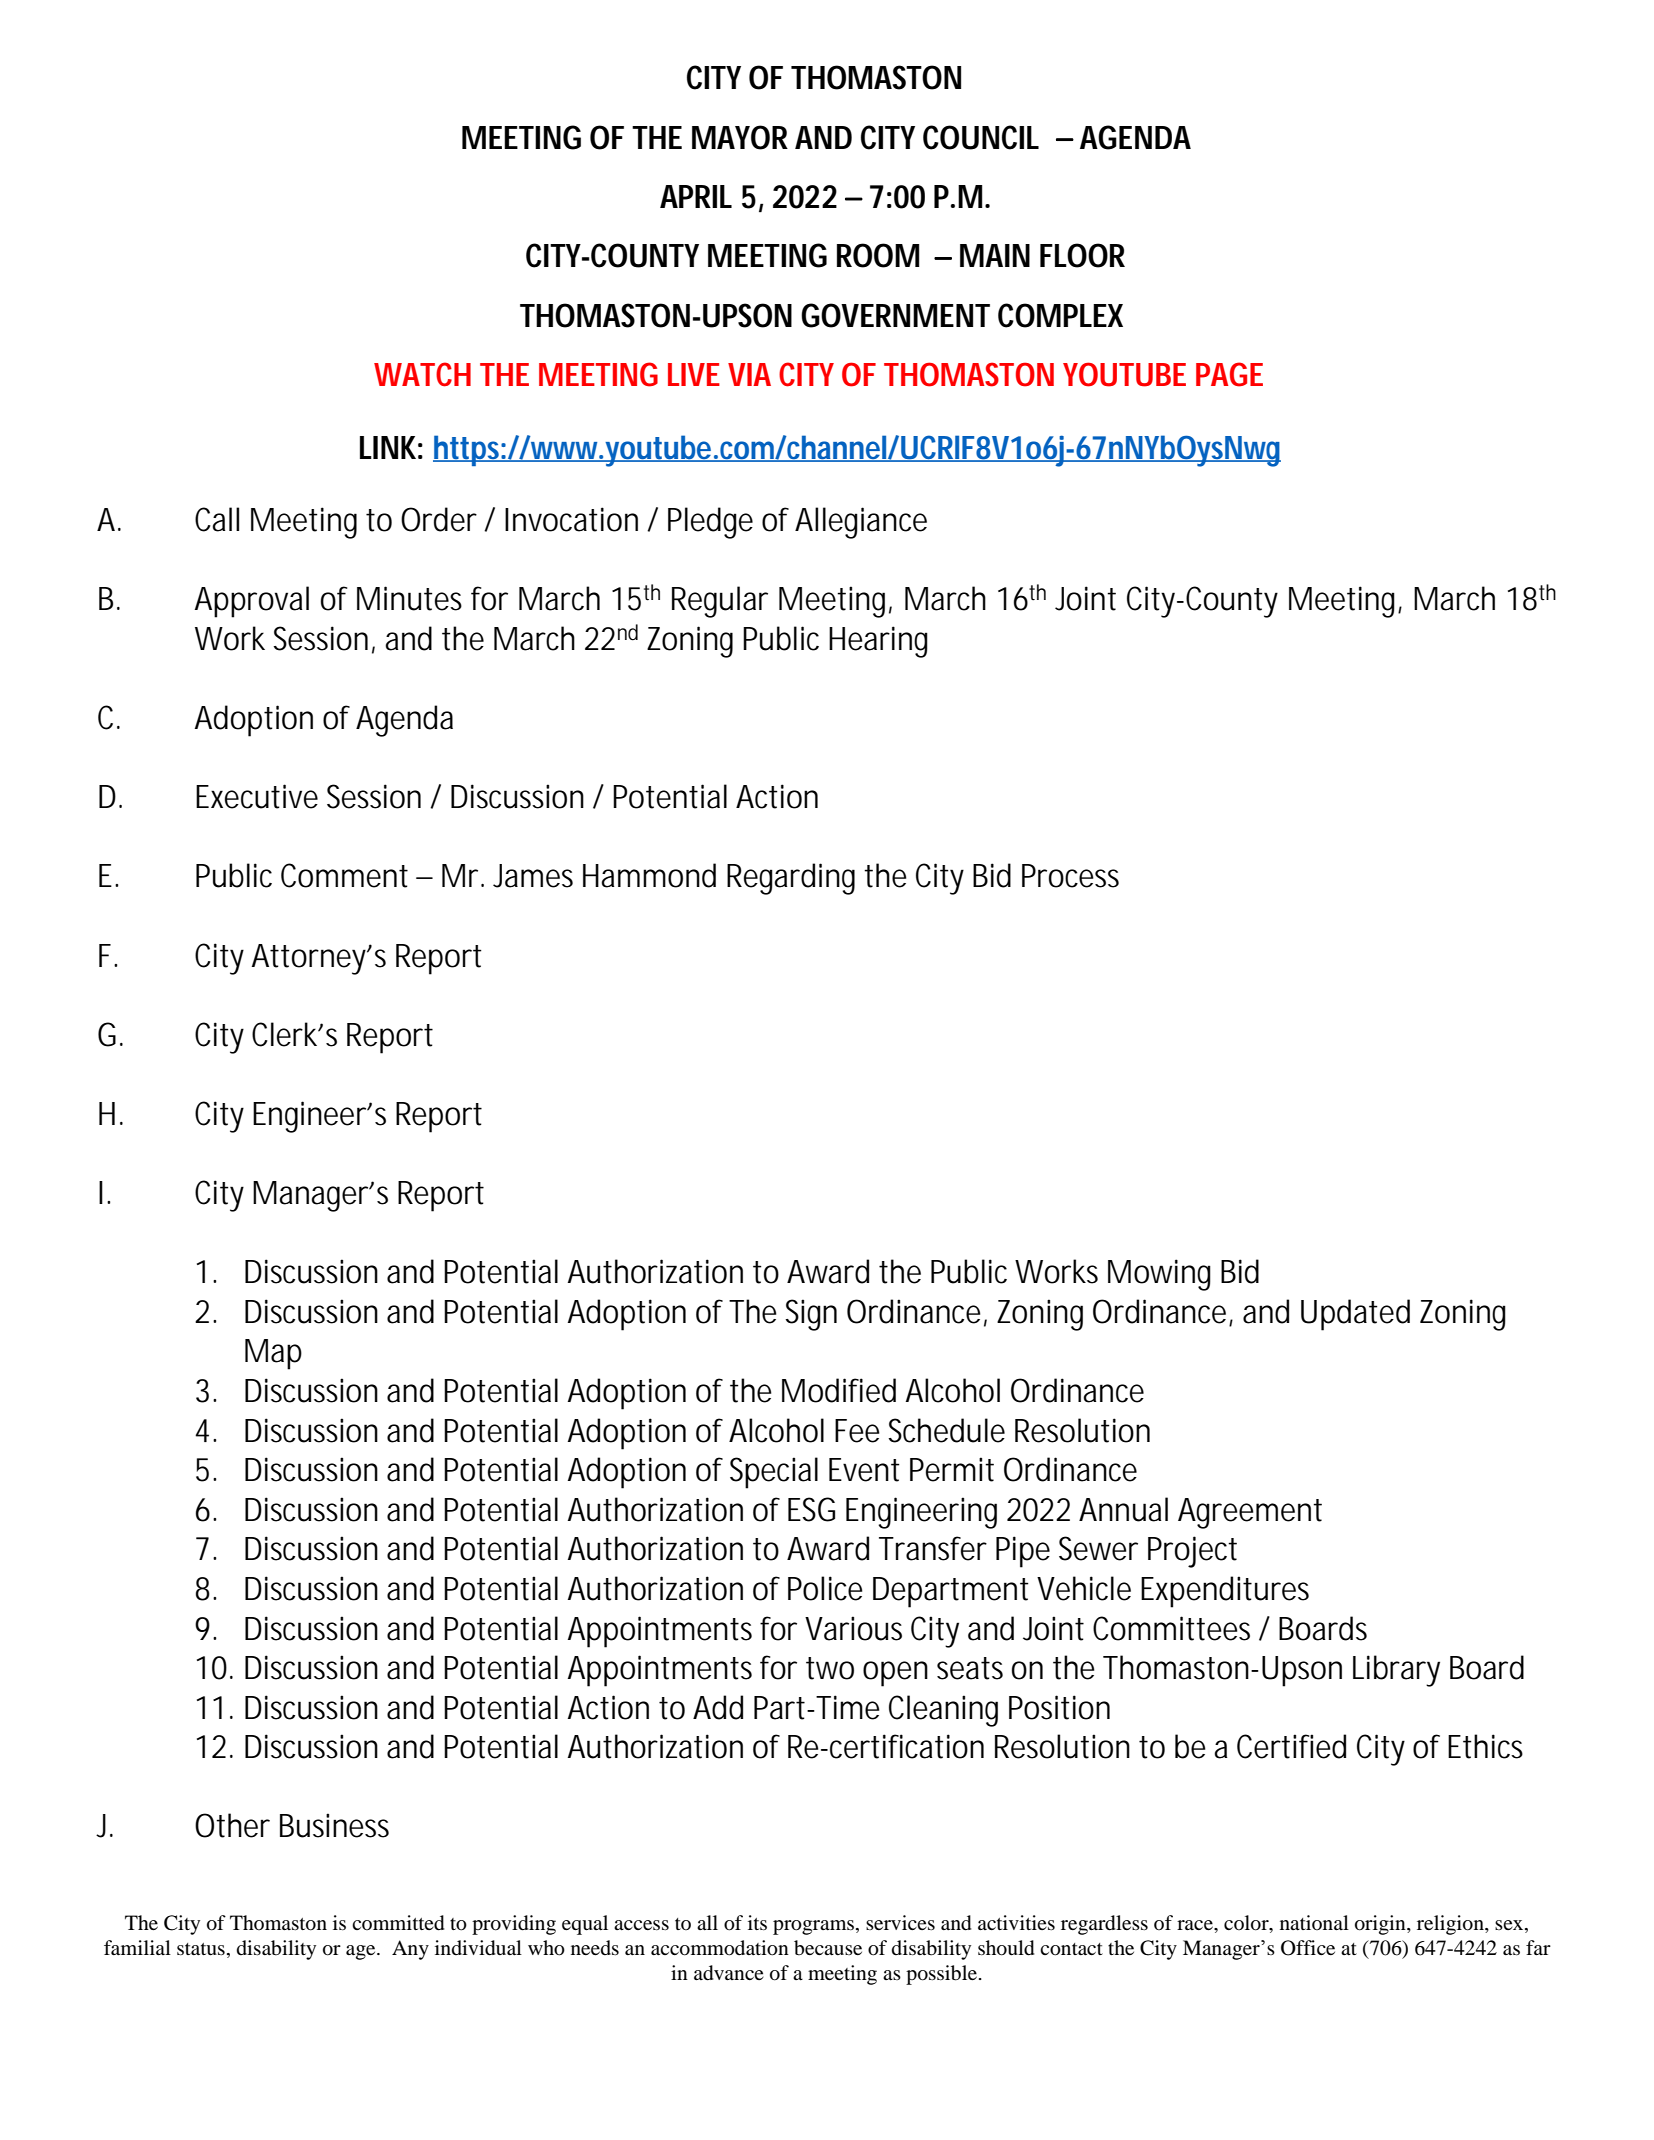 The height and width of the screenshot is (2140, 1654). What do you see at coordinates (878, 642) in the screenshot?
I see `Hearing` at bounding box center [878, 642].
